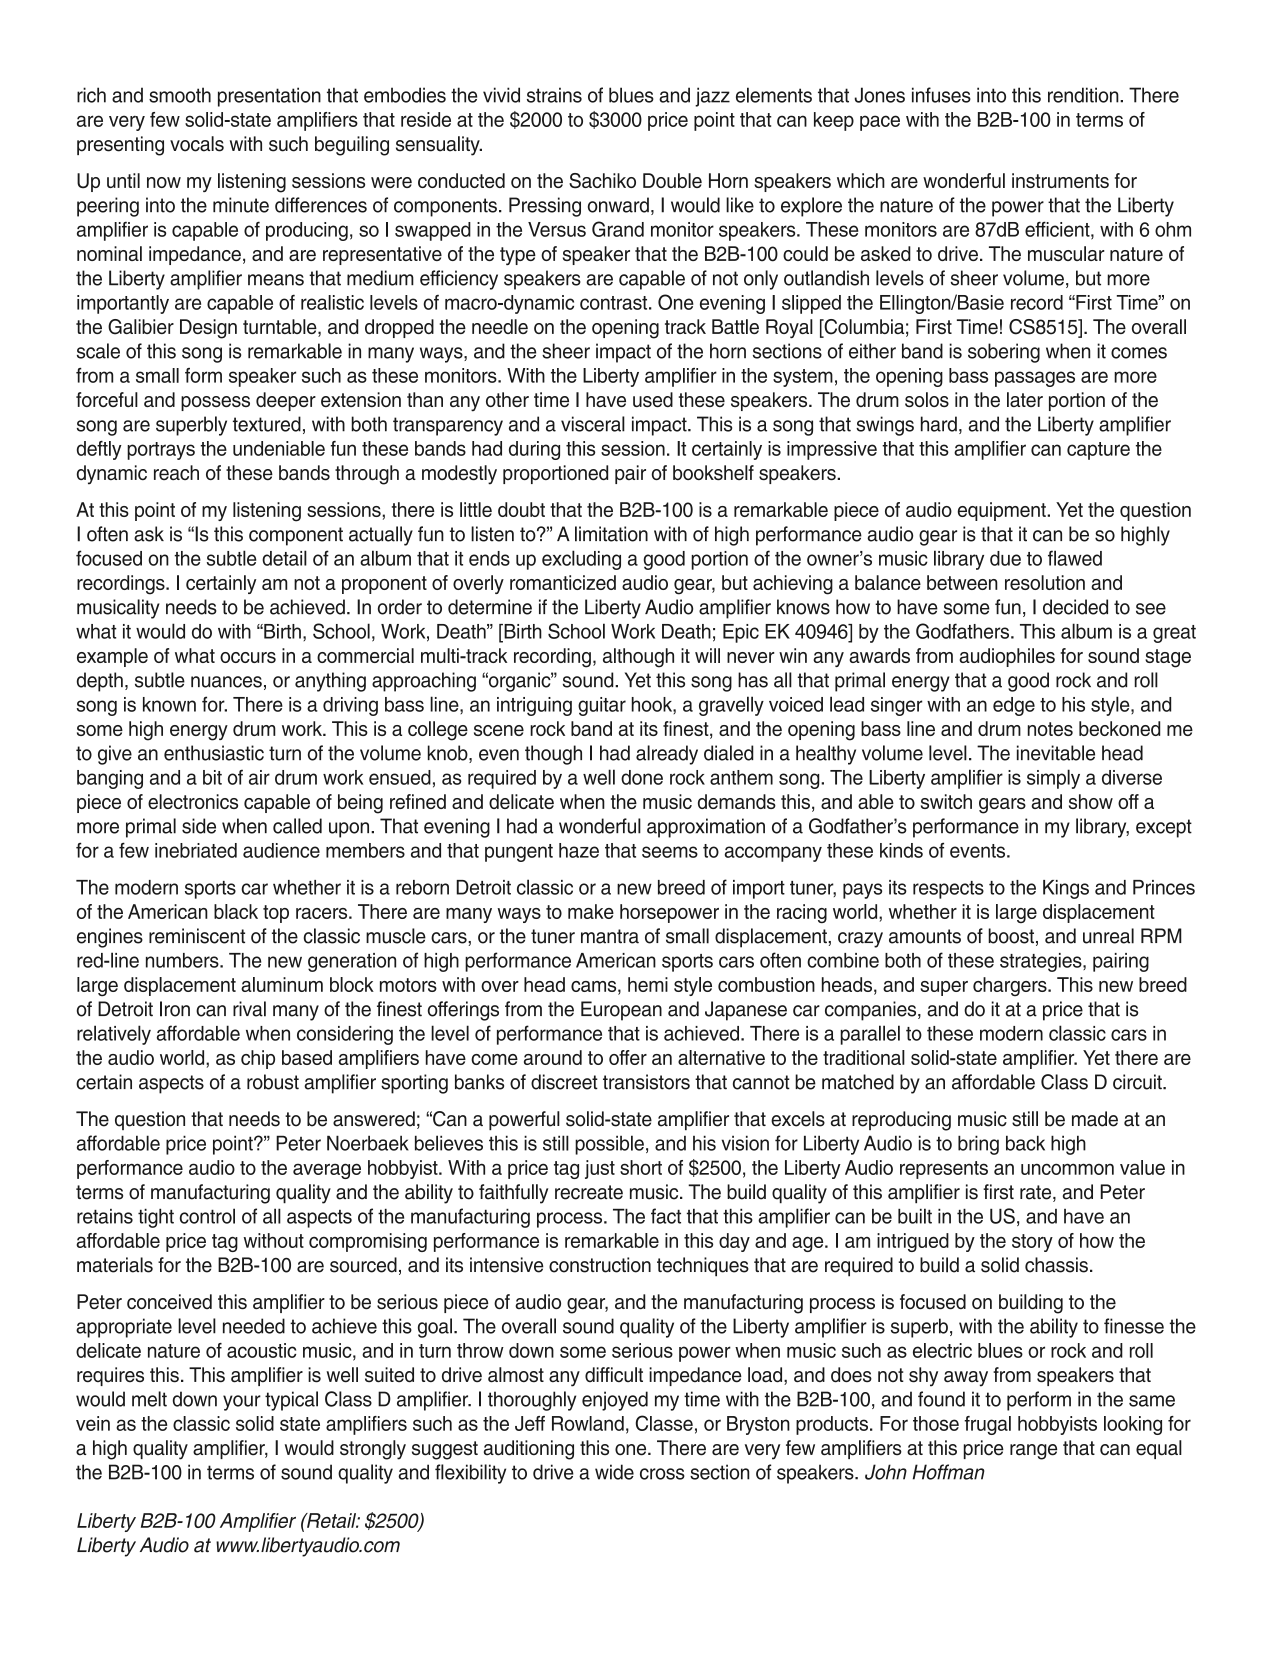 This screenshot has width=1280, height=1656. I want to click on black, so click(236, 911).
